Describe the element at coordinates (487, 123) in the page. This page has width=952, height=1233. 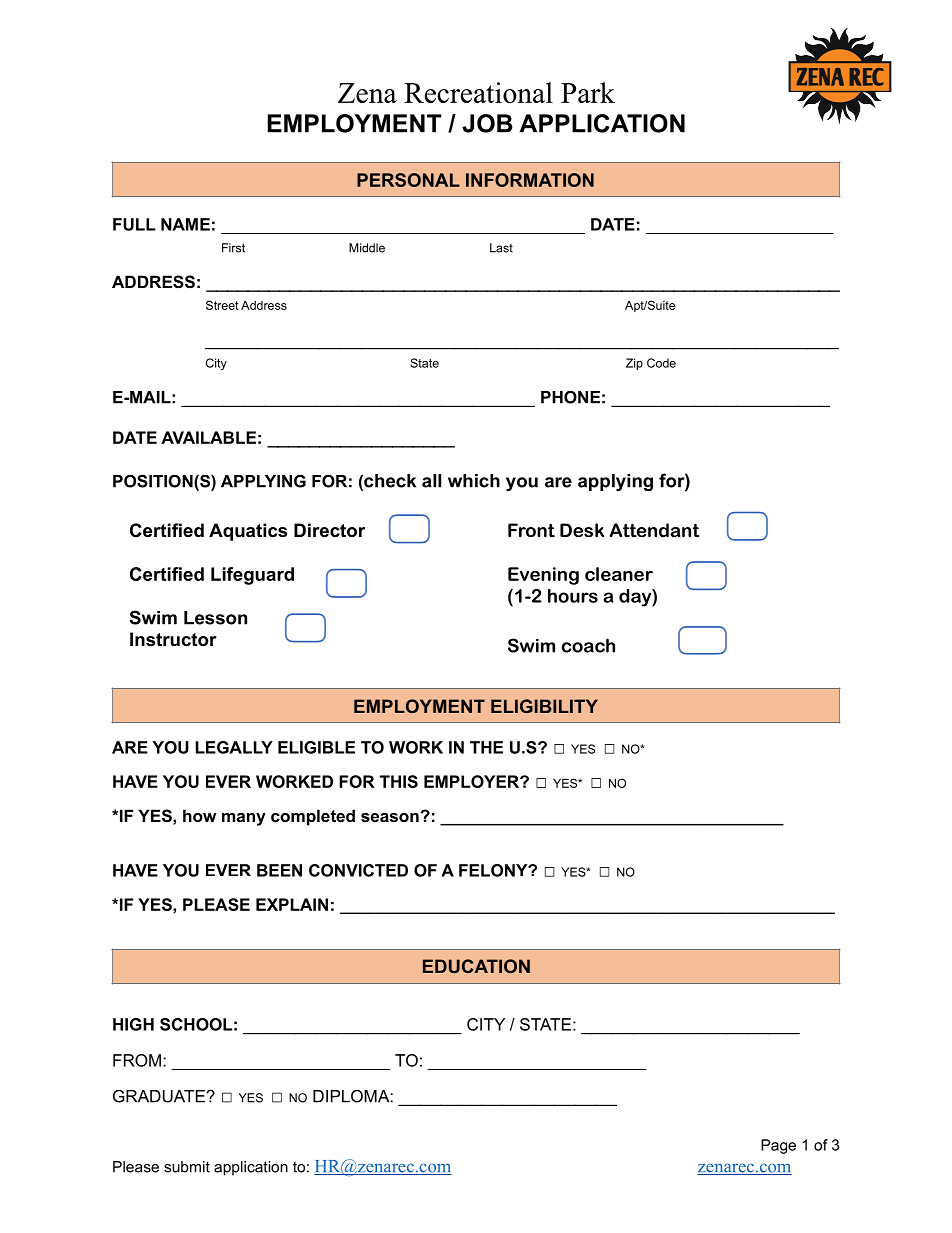
I see `JOB` at that location.
